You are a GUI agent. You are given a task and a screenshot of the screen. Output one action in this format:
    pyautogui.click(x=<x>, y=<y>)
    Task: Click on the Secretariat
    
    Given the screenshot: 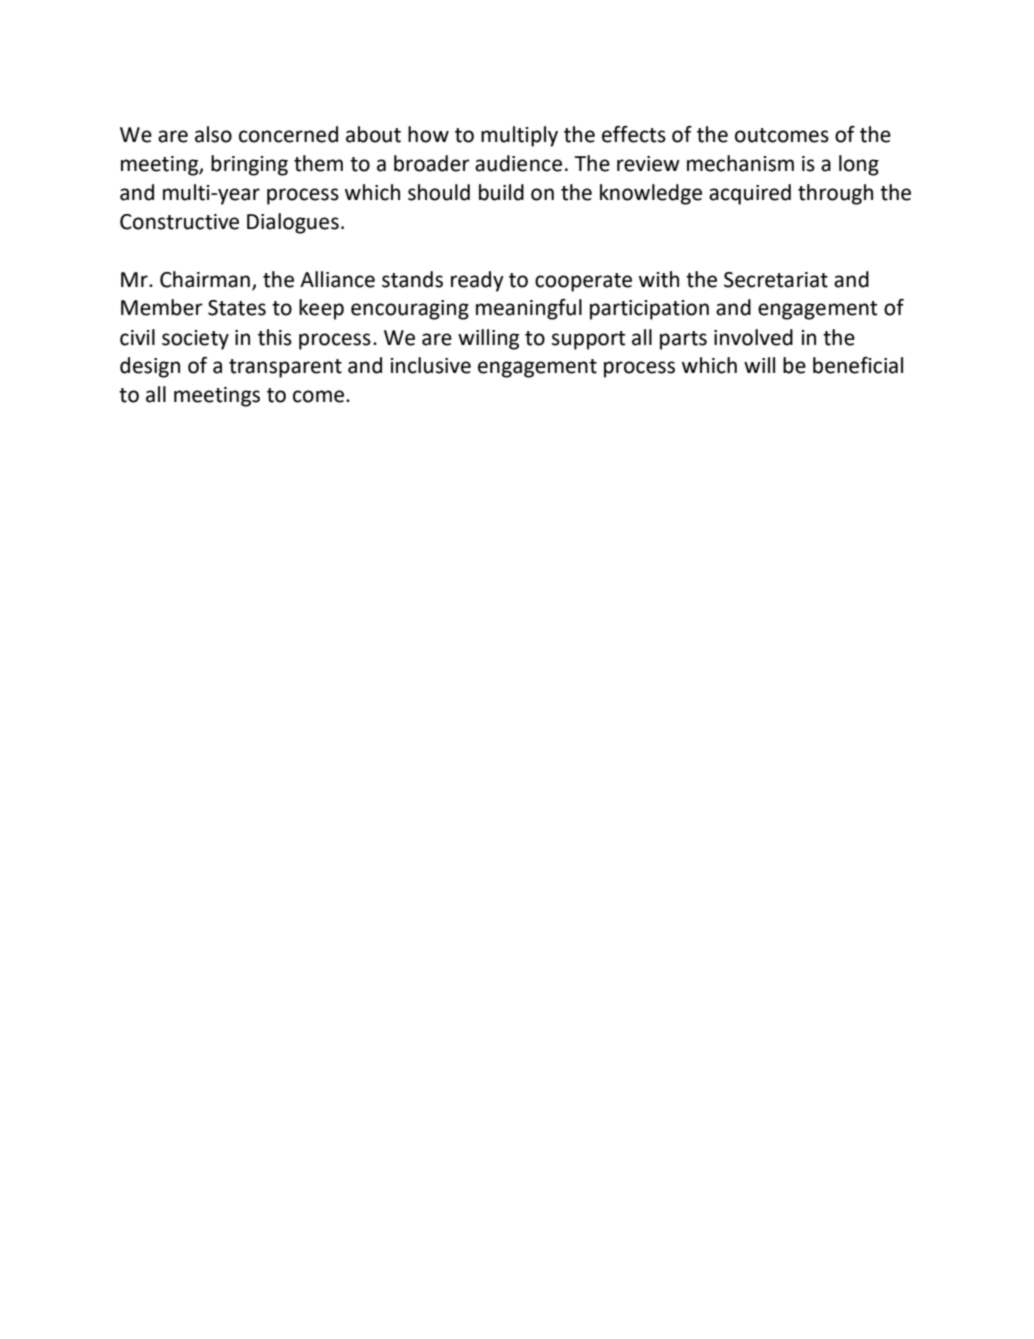 What is the action you would take?
    pyautogui.click(x=776, y=280)
